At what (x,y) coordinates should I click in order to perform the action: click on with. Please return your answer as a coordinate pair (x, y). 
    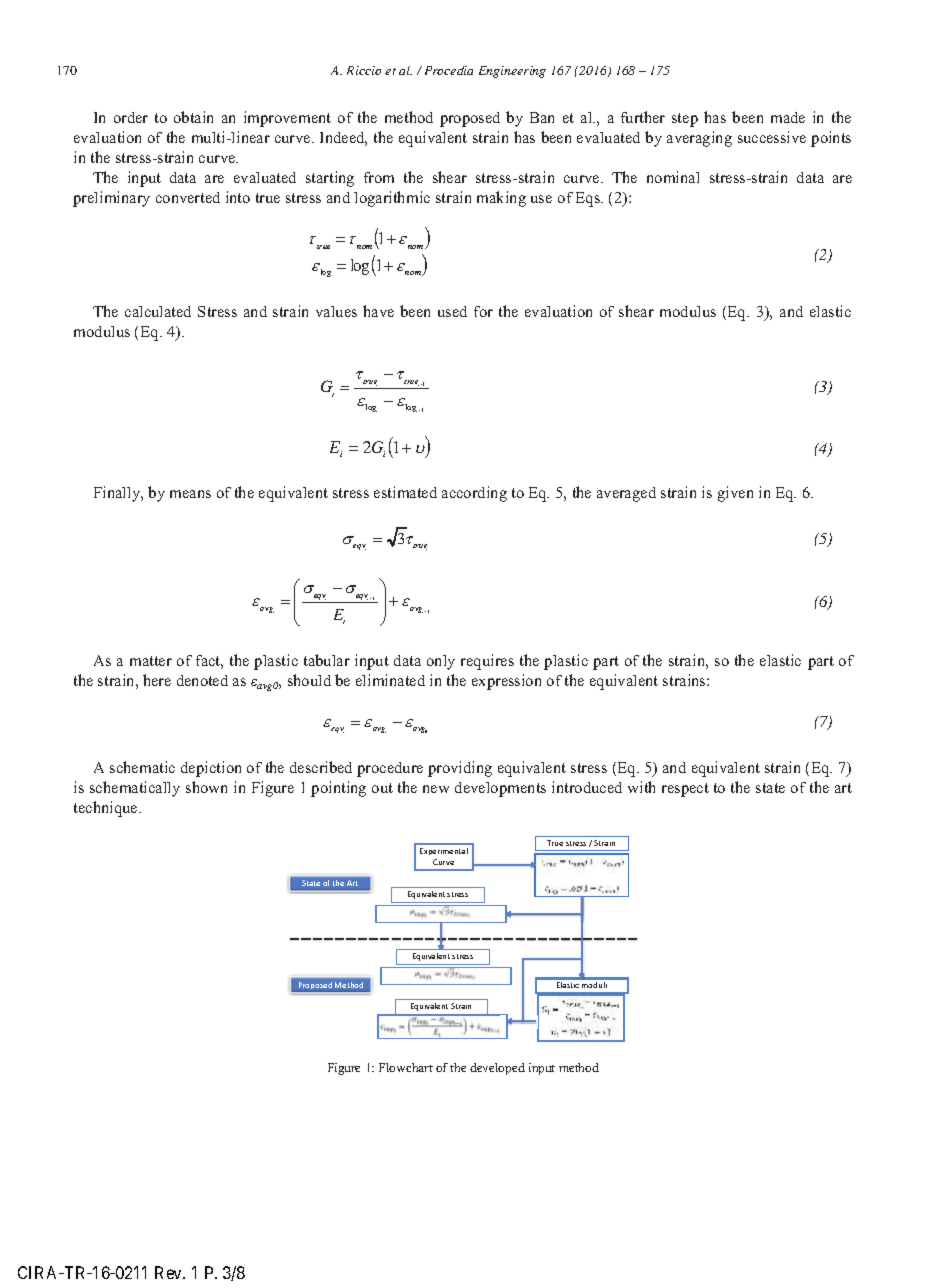
    Looking at the image, I should click on (641, 787).
